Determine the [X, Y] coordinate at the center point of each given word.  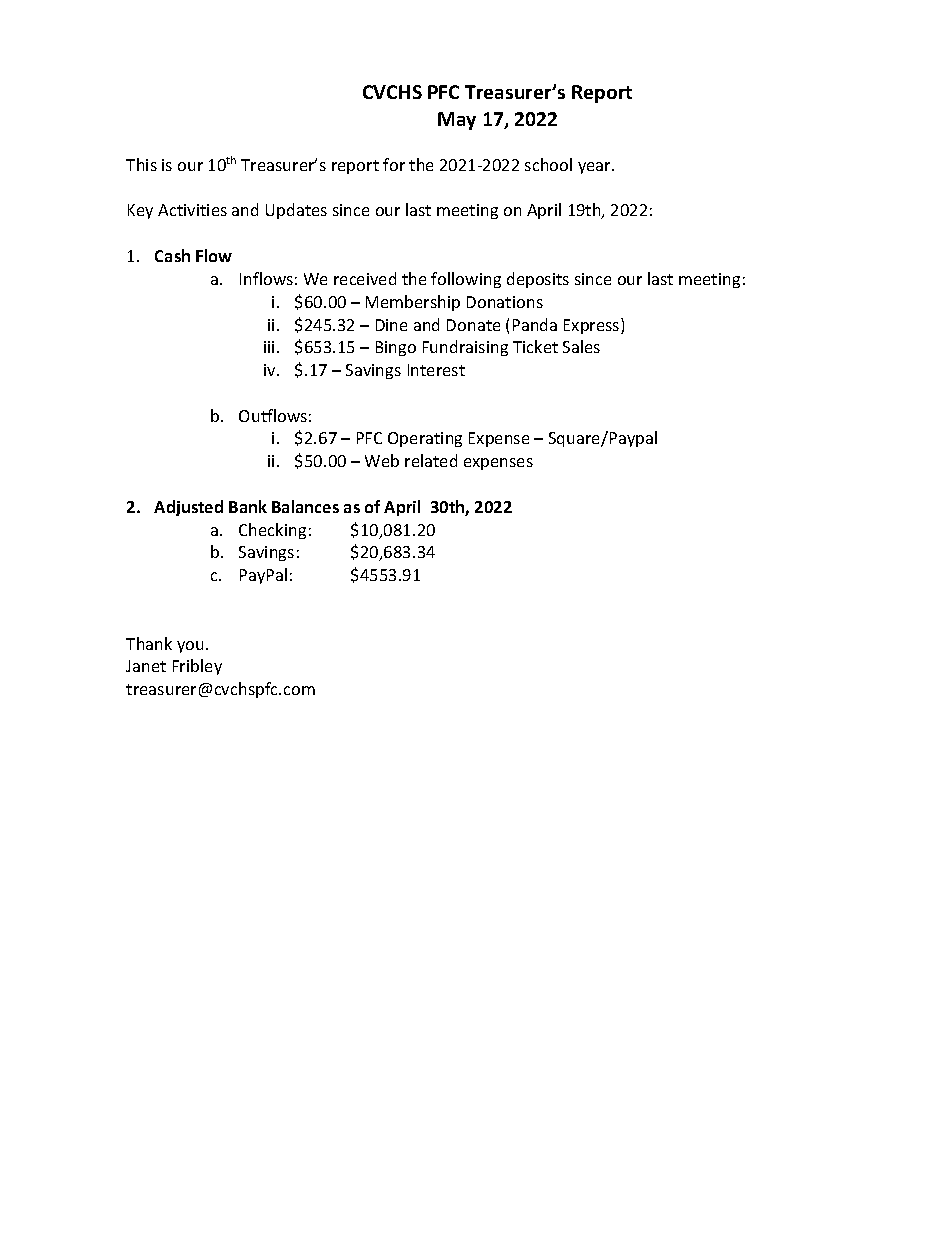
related [431, 460]
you [190, 647]
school [548, 164]
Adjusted [188, 508]
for [394, 164]
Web [382, 460]
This [141, 164]
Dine [391, 325]
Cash [172, 255]
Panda [535, 324]
